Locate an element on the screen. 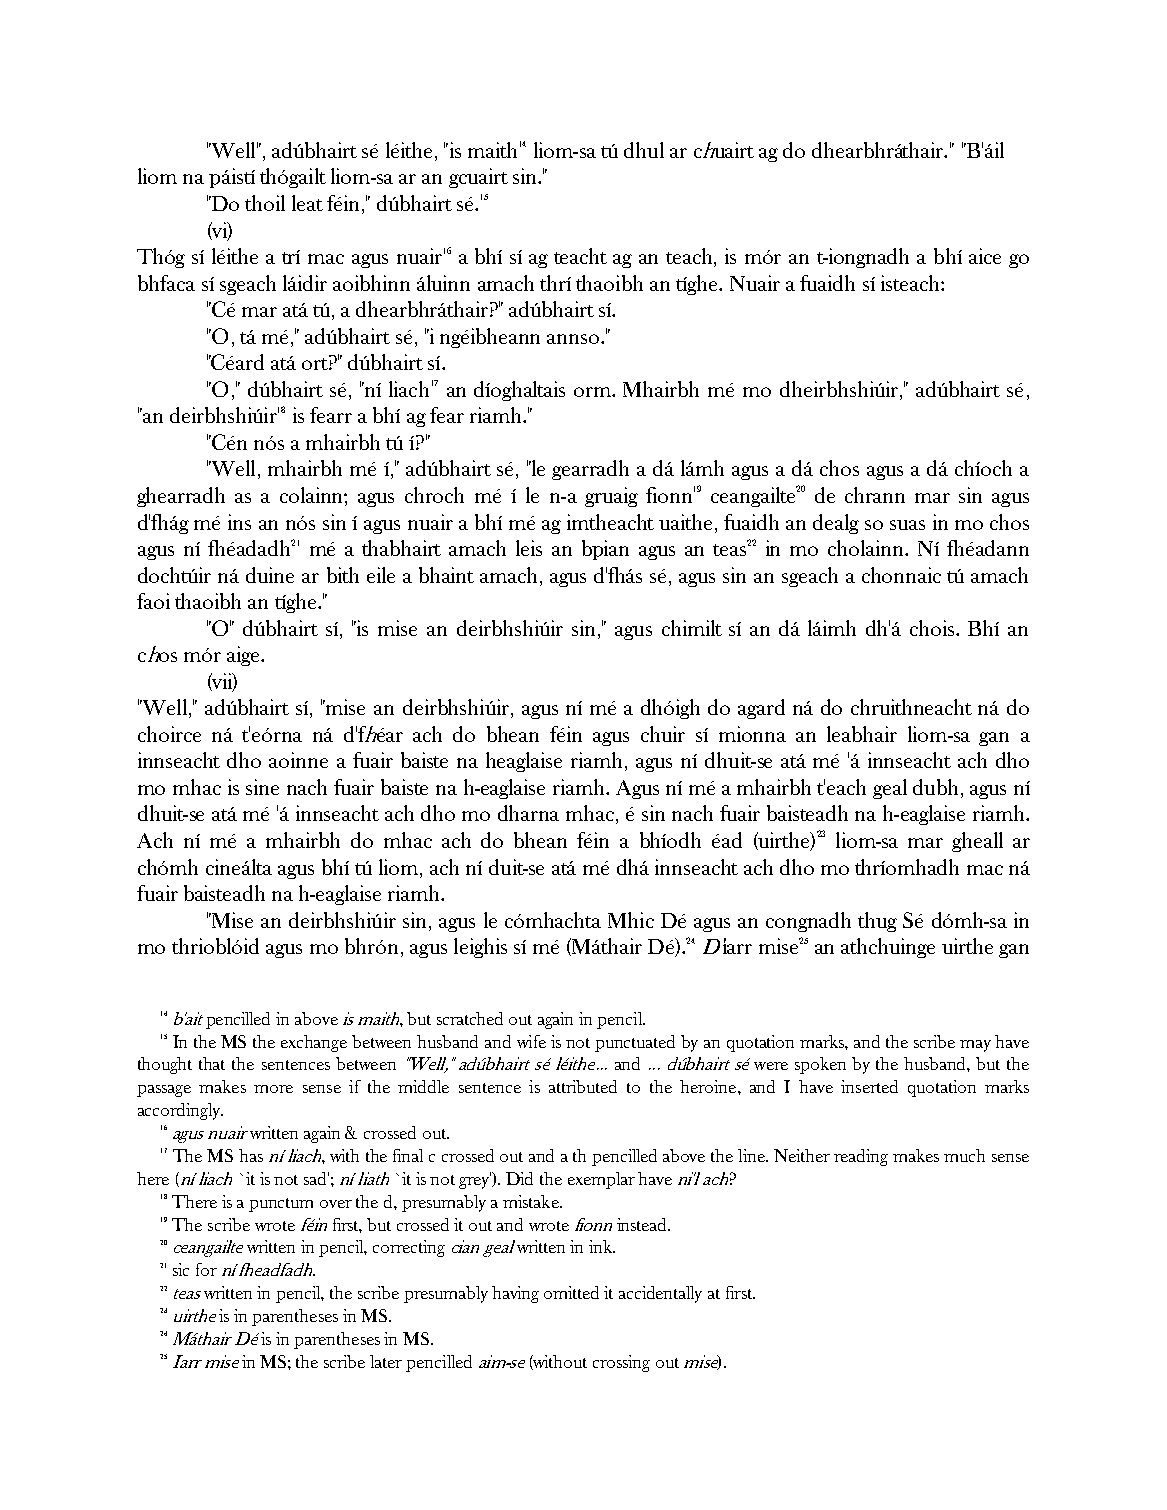  omitted is located at coordinates (571, 1292).
